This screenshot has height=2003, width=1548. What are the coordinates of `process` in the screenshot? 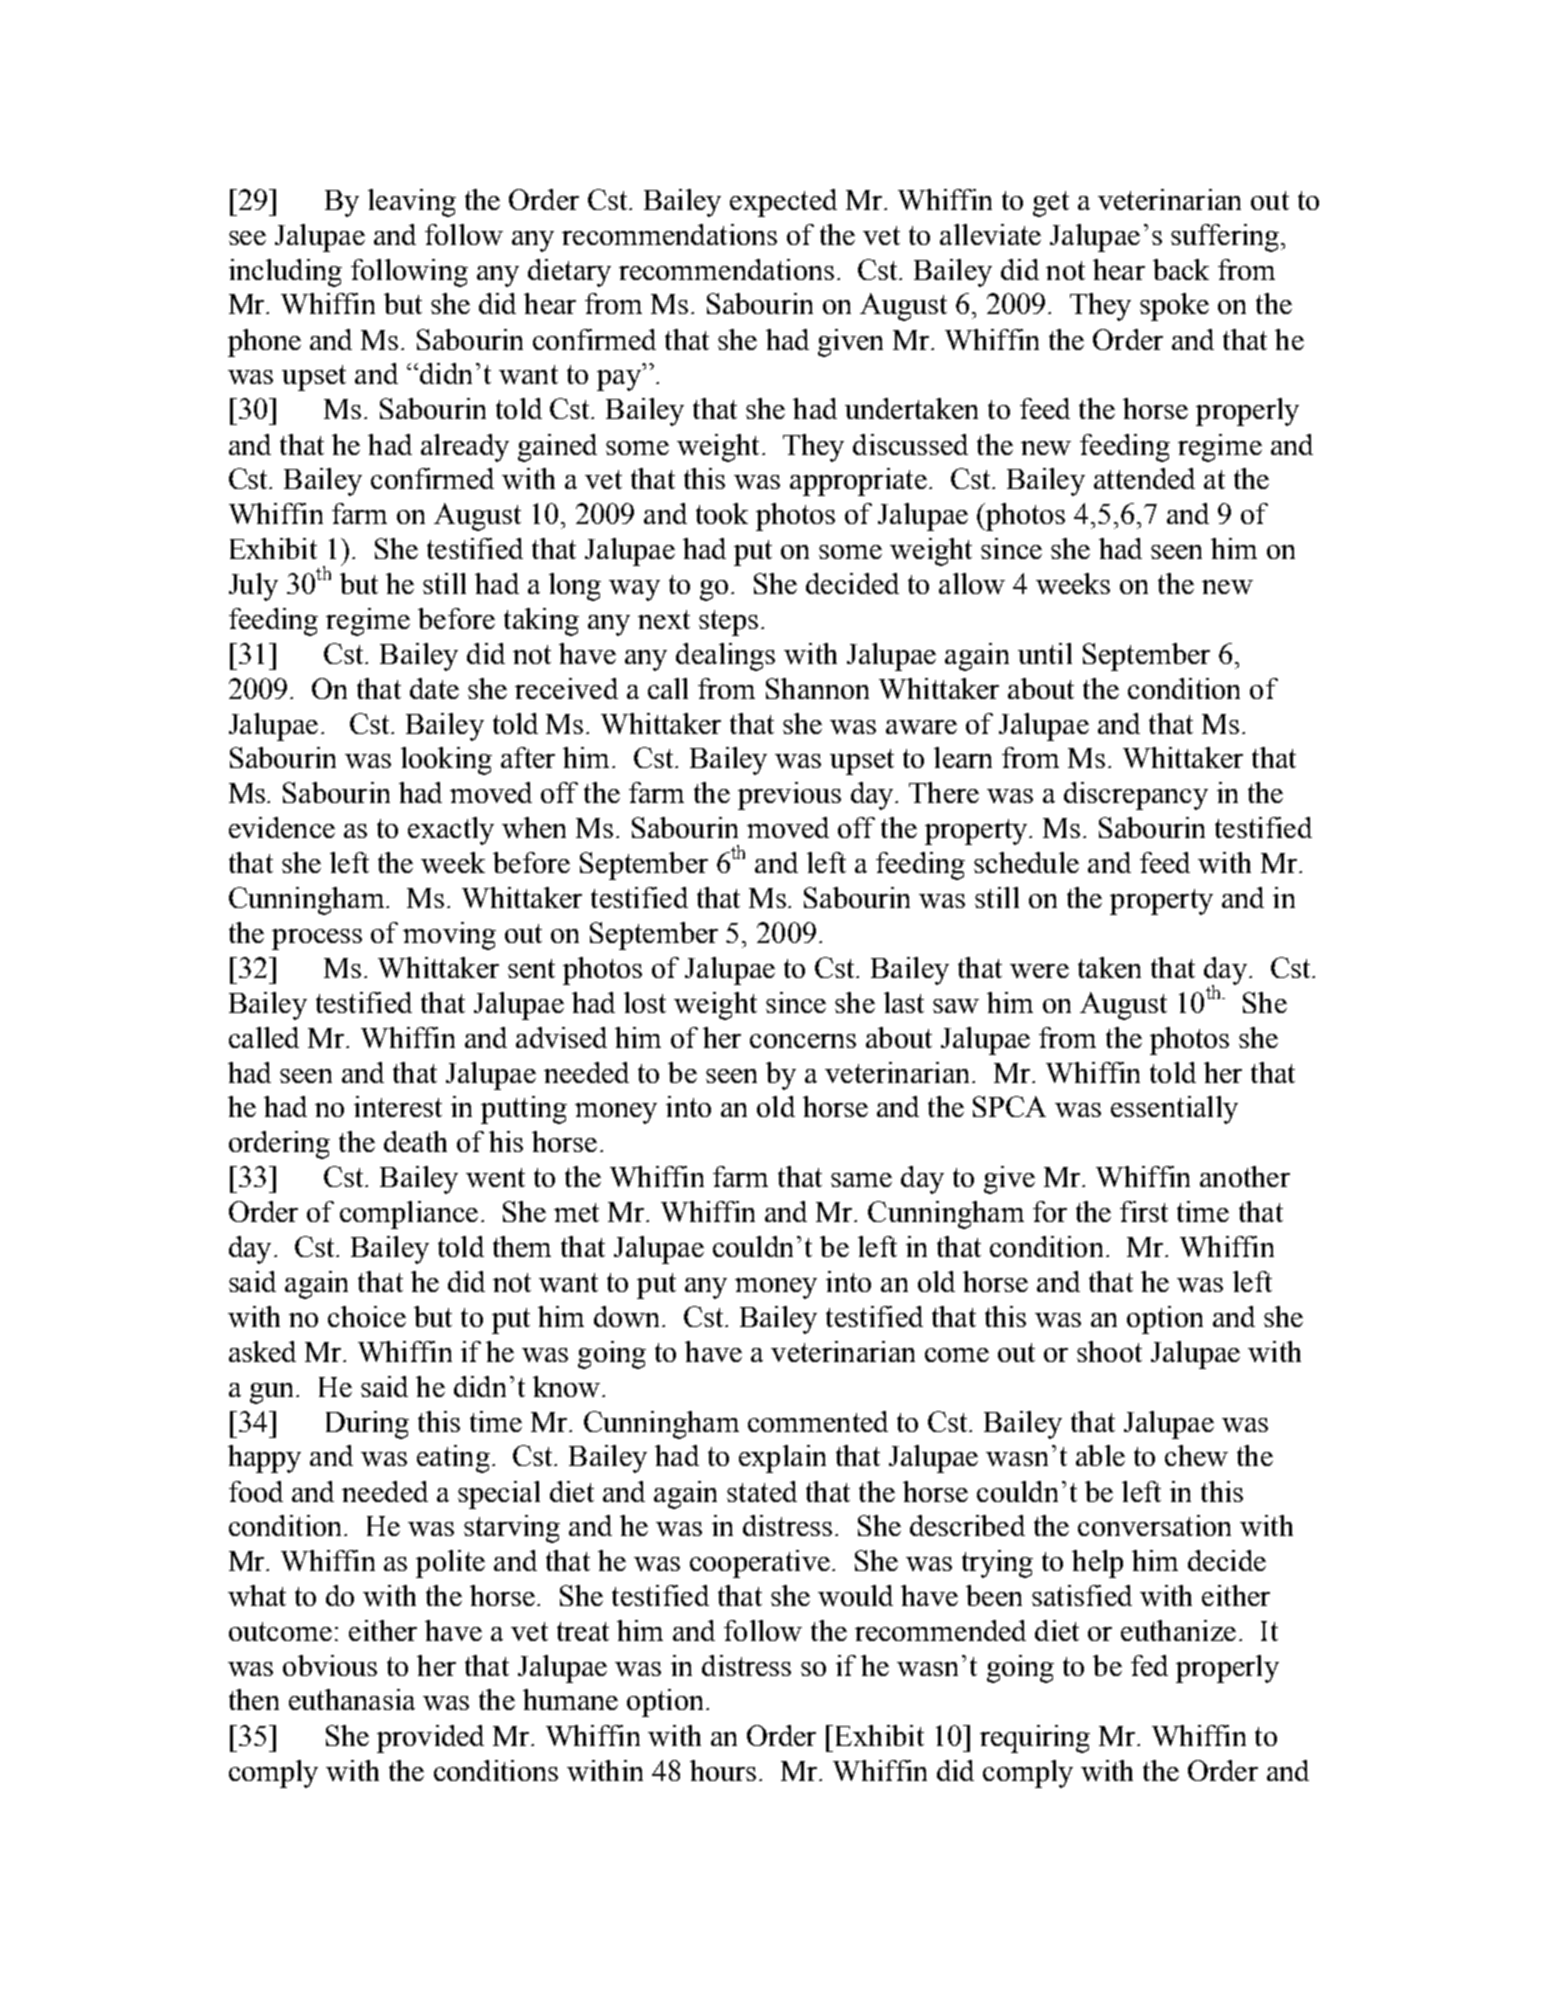 It's located at (317, 939).
